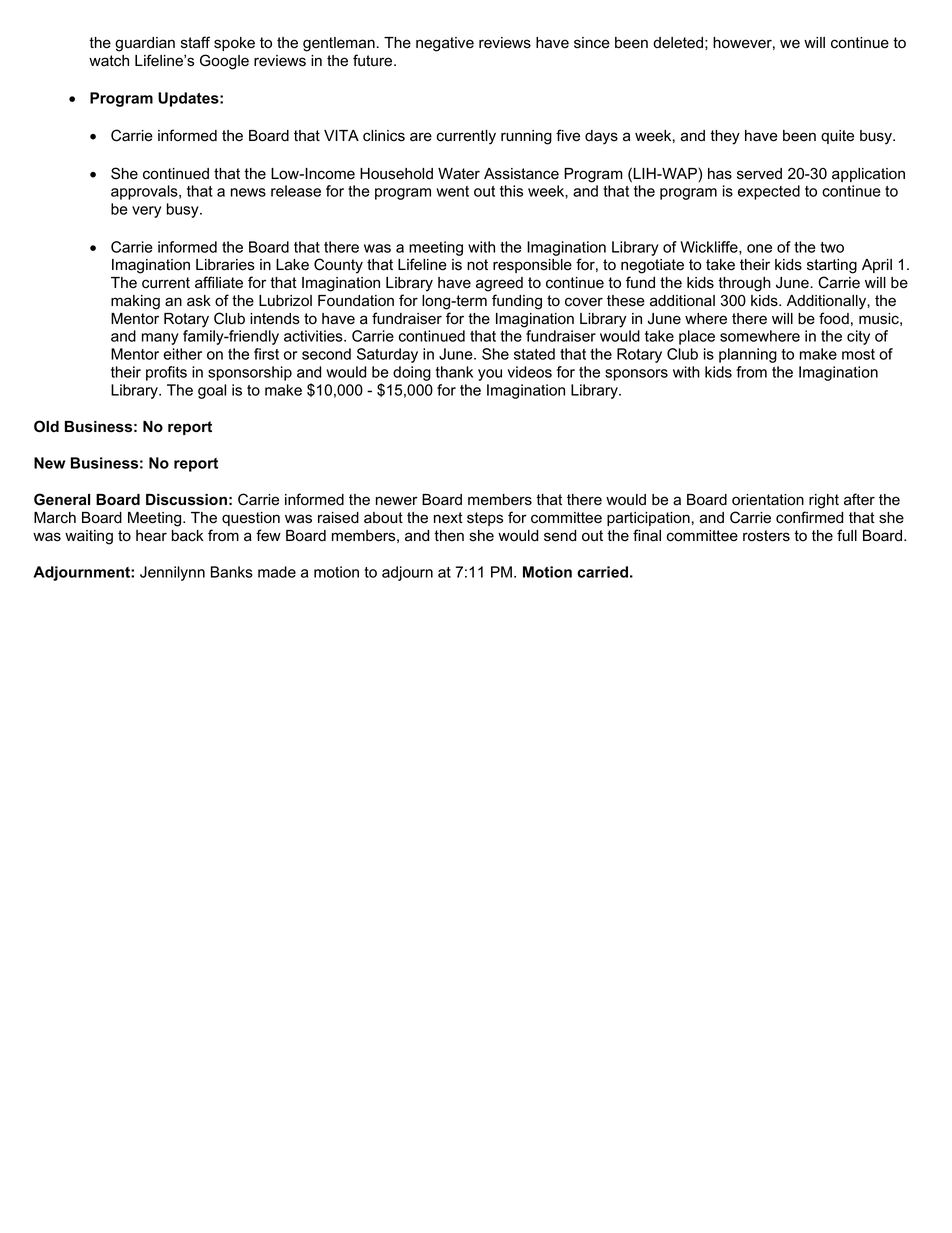 This screenshot has width=952, height=1233. Describe the element at coordinates (748, 355) in the screenshot. I see `planning` at that location.
